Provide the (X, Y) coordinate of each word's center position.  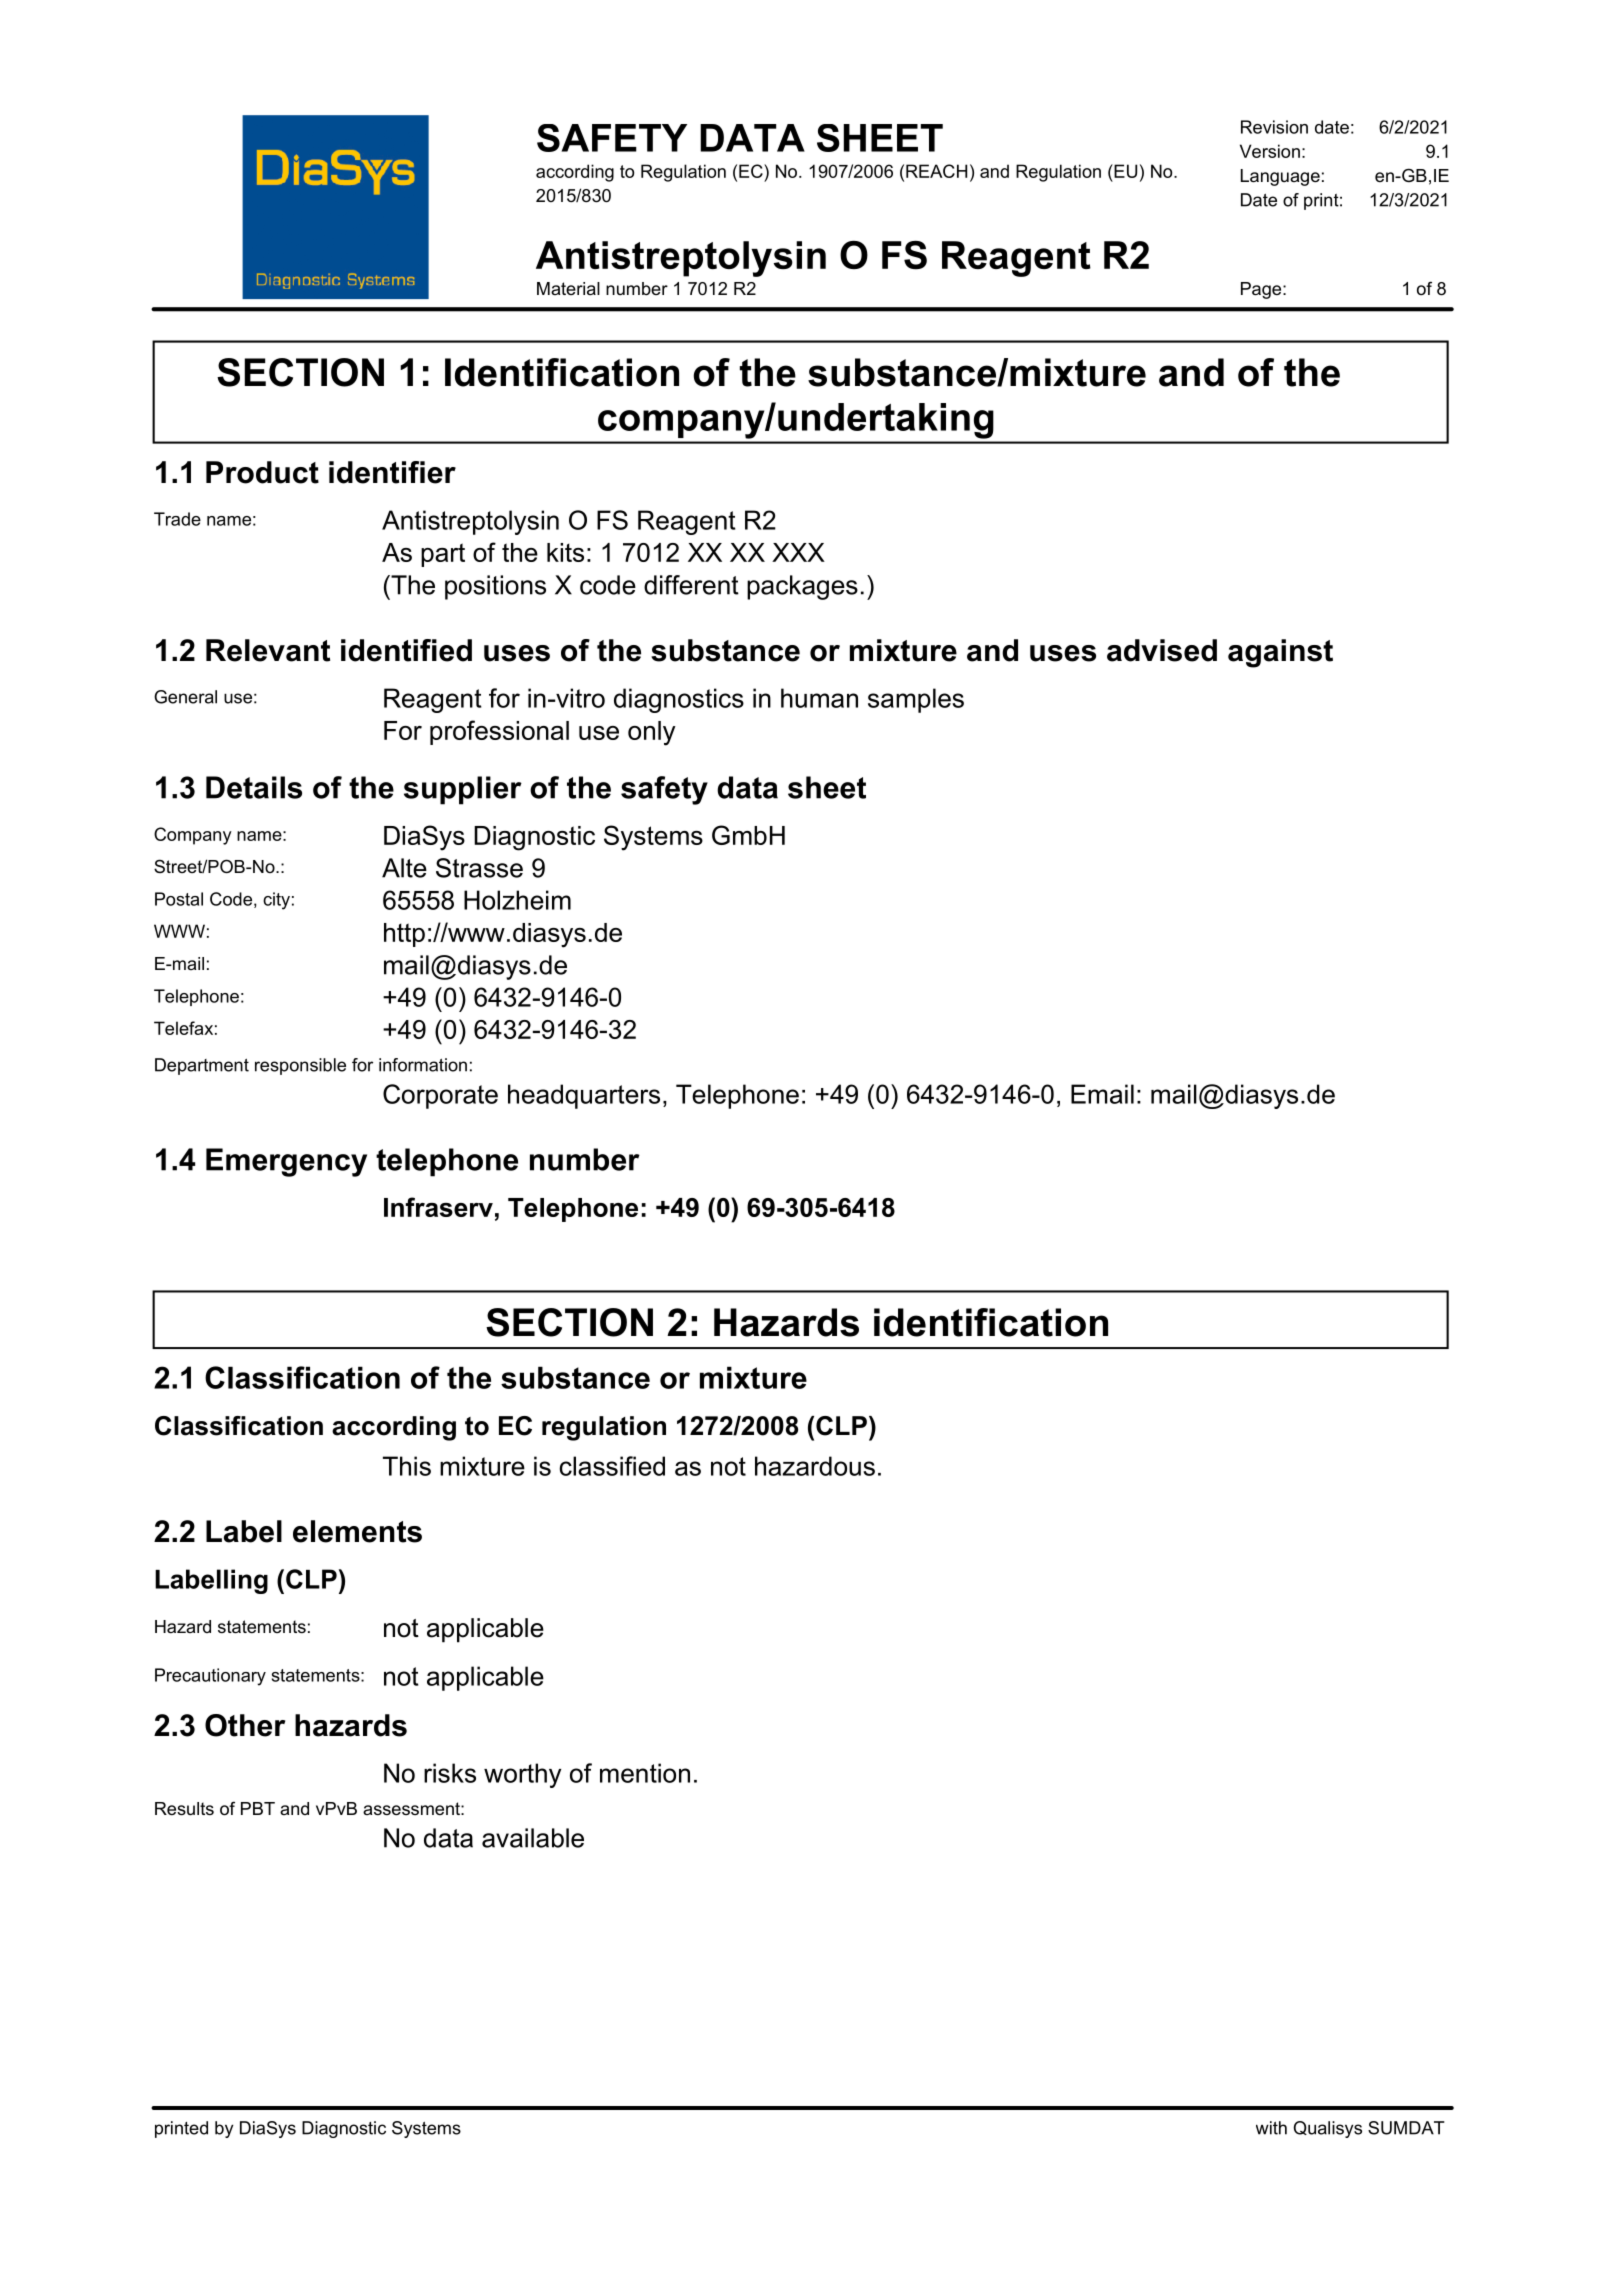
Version (1270, 151)
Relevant (268, 650)
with (1271, 2128)
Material (568, 288)
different (691, 585)
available (533, 1838)
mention (645, 1773)
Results (184, 1809)
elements (357, 1531)
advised (1162, 650)
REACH (936, 171)
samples (916, 700)
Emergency (286, 1162)
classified (612, 1466)
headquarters (584, 1096)
